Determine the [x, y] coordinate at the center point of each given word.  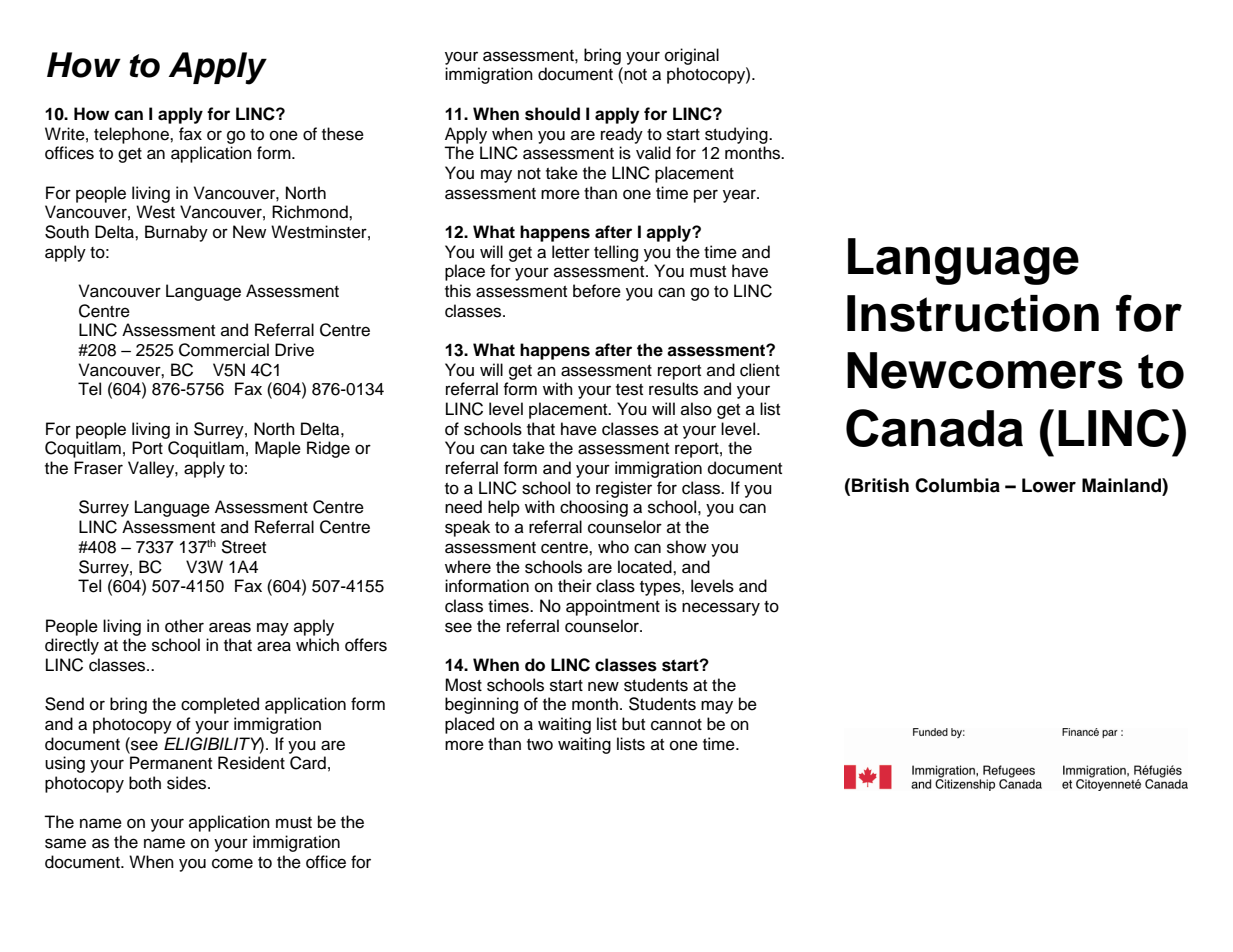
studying [737, 135]
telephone [132, 135]
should [552, 114]
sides [188, 783]
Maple [278, 449]
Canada [934, 428]
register [624, 489]
